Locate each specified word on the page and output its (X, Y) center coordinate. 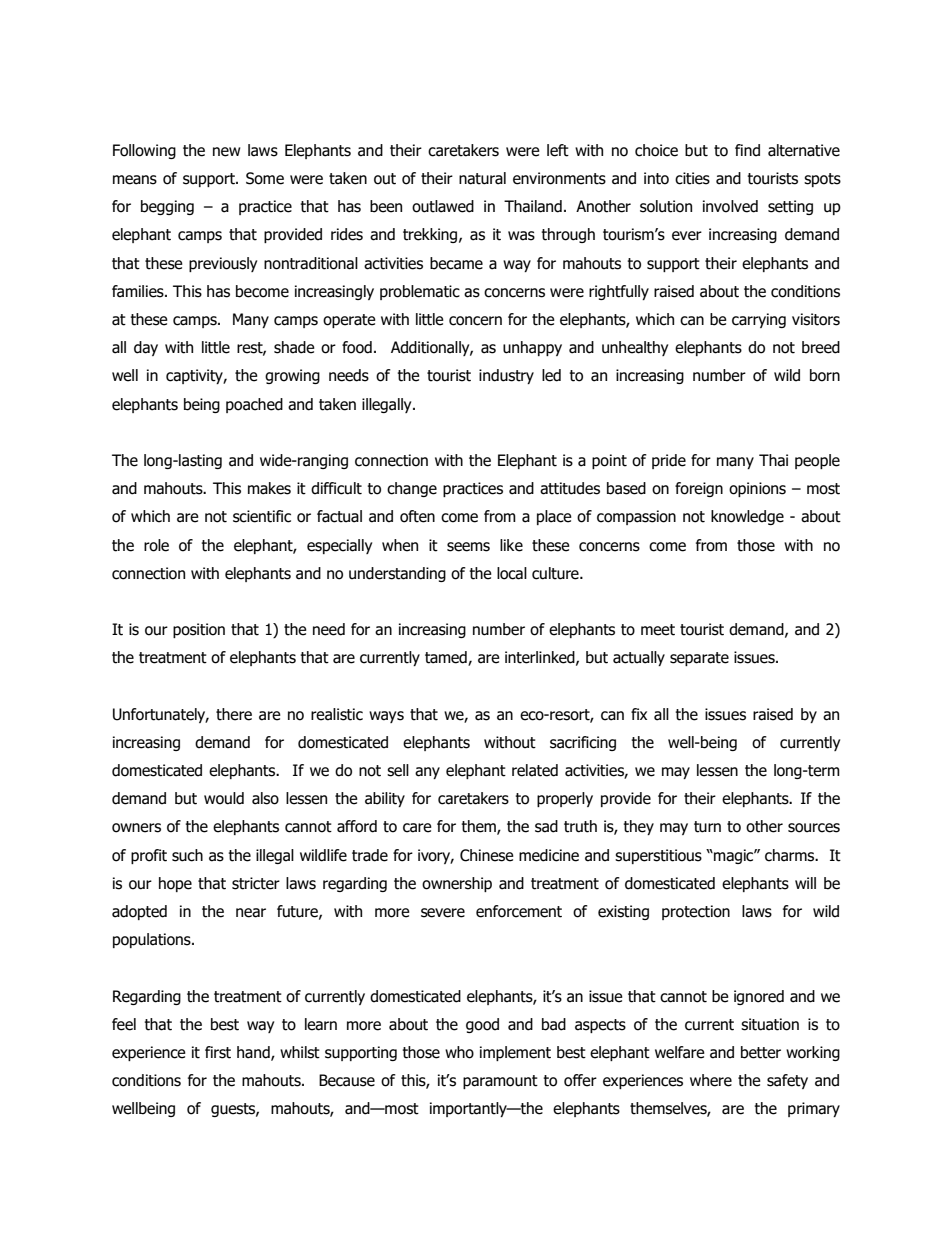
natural (482, 178)
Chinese (487, 855)
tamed (447, 658)
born (825, 375)
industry (506, 376)
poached (254, 405)
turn (707, 827)
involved (730, 206)
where (711, 1080)
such (187, 855)
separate (699, 659)
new (226, 152)
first (218, 1052)
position (199, 630)
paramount (500, 1082)
